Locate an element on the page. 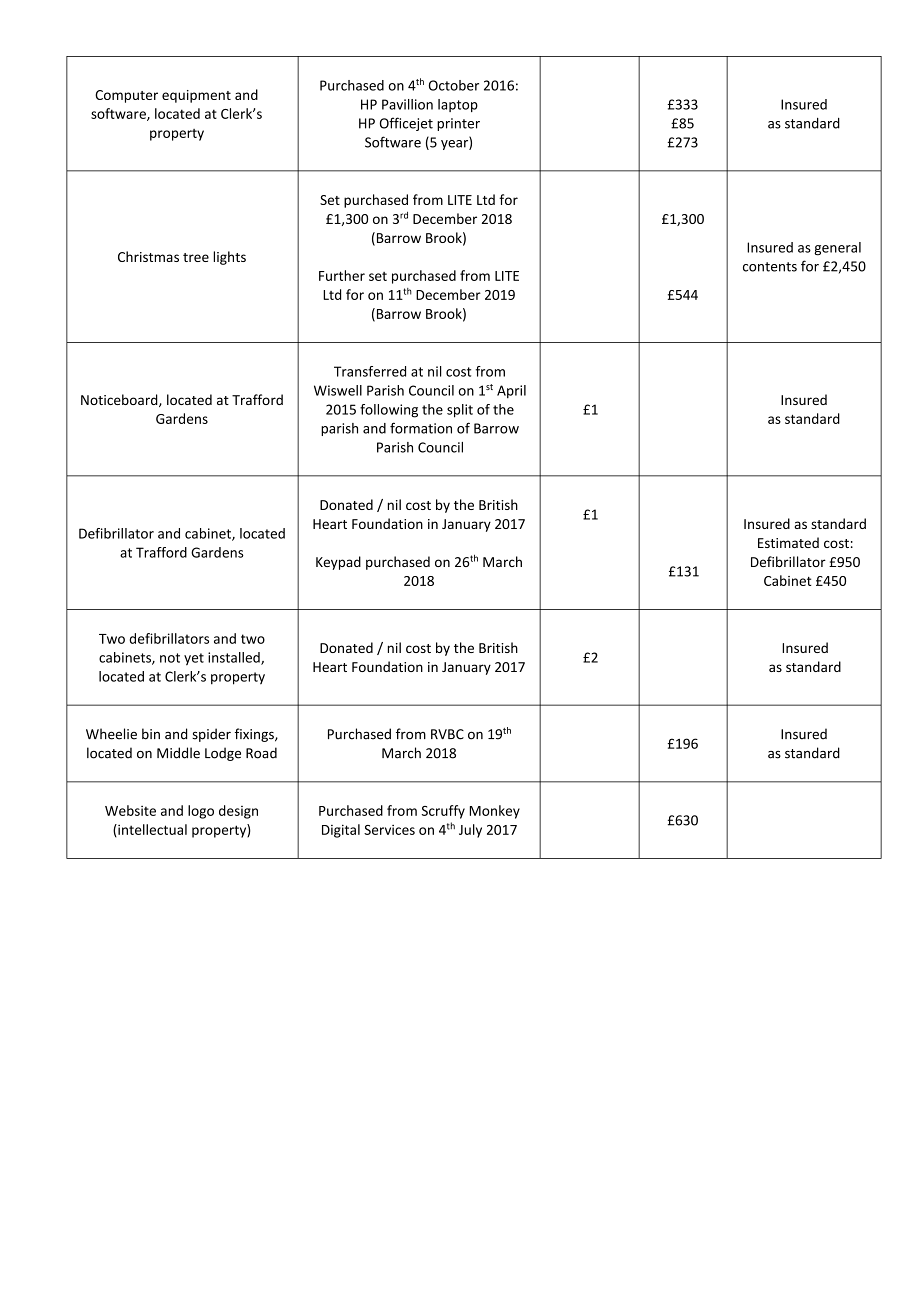 The height and width of the page is (1308, 924). installed is located at coordinates (235, 658).
